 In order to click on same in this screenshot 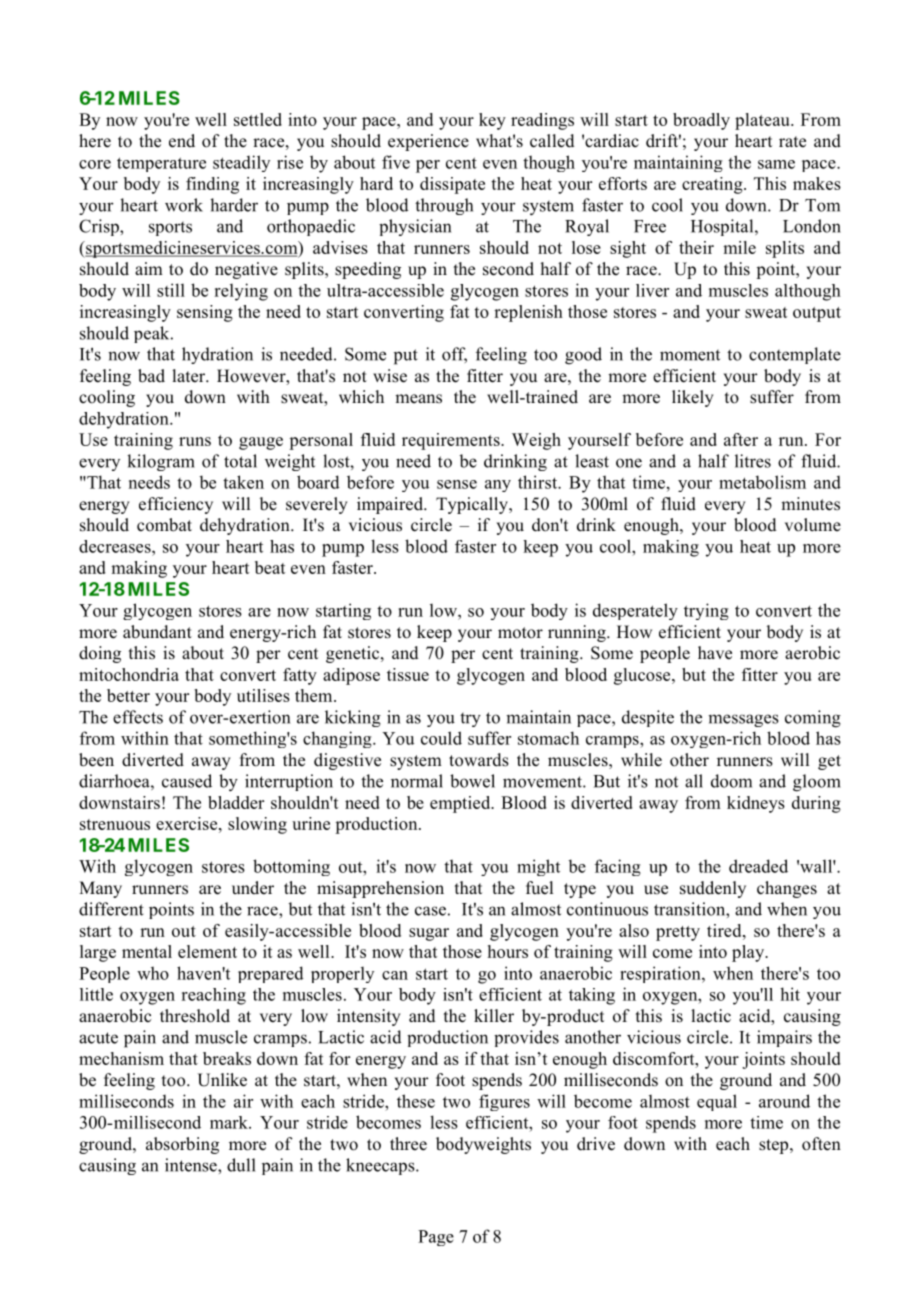, I will do `click(776, 164)`.
